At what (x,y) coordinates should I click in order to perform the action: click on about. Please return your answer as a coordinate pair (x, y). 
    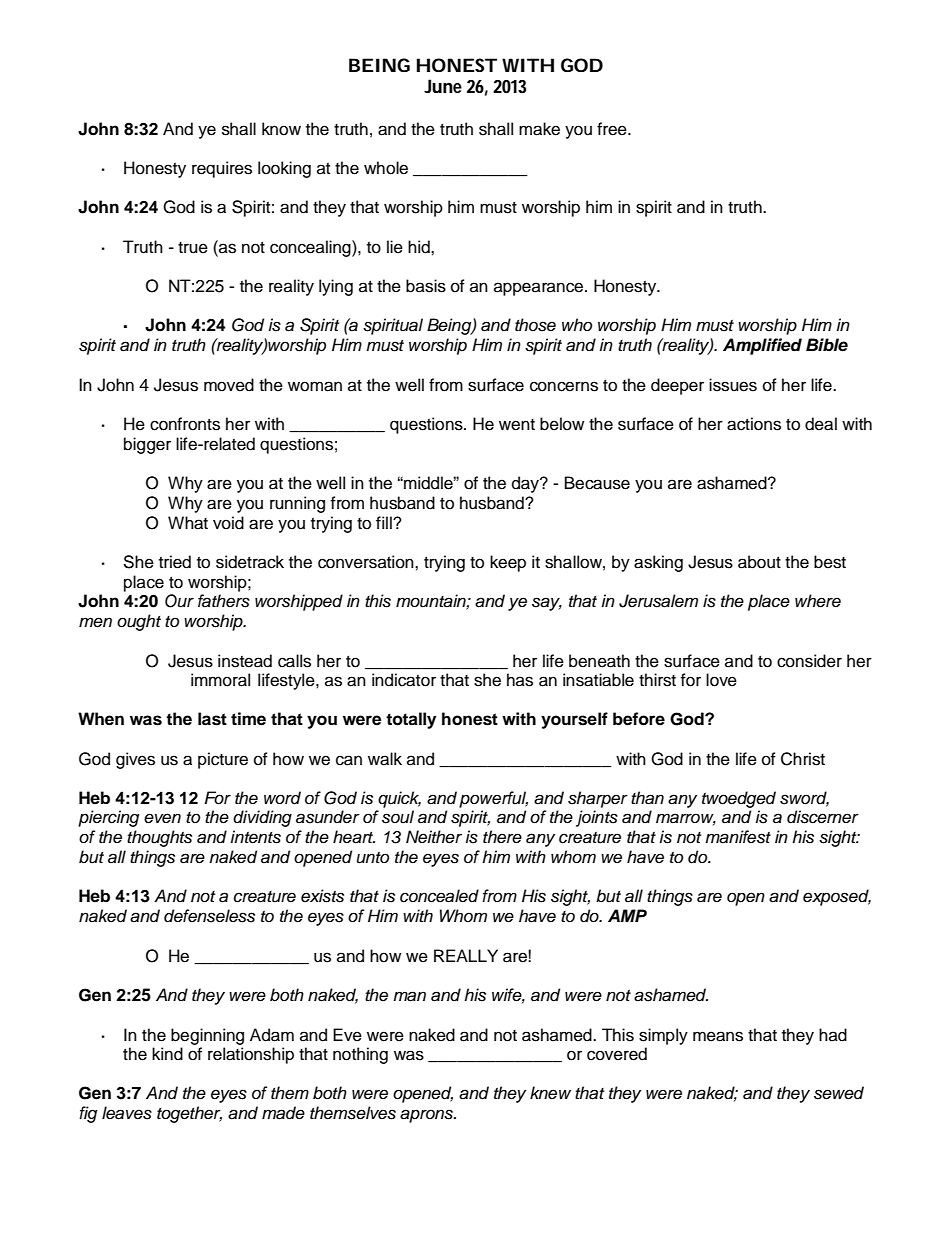
    Looking at the image, I should click on (759, 562).
